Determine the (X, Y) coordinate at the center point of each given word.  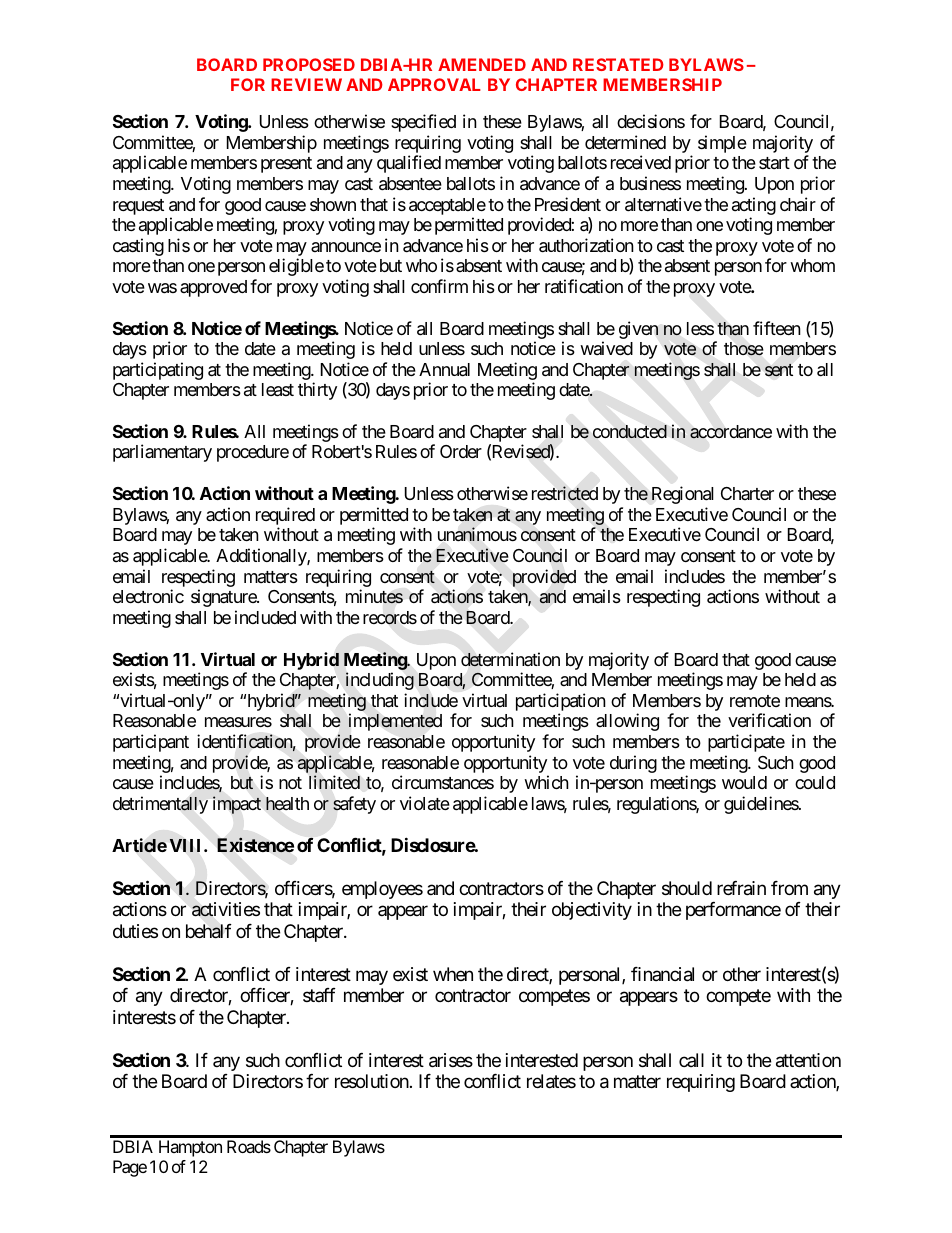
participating (158, 371)
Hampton (190, 1148)
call (691, 1060)
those (744, 349)
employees (382, 890)
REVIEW (306, 84)
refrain (741, 888)
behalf (209, 931)
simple (722, 144)
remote (755, 701)
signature (224, 598)
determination (510, 659)
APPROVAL (434, 84)
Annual (444, 370)
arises (451, 1060)
